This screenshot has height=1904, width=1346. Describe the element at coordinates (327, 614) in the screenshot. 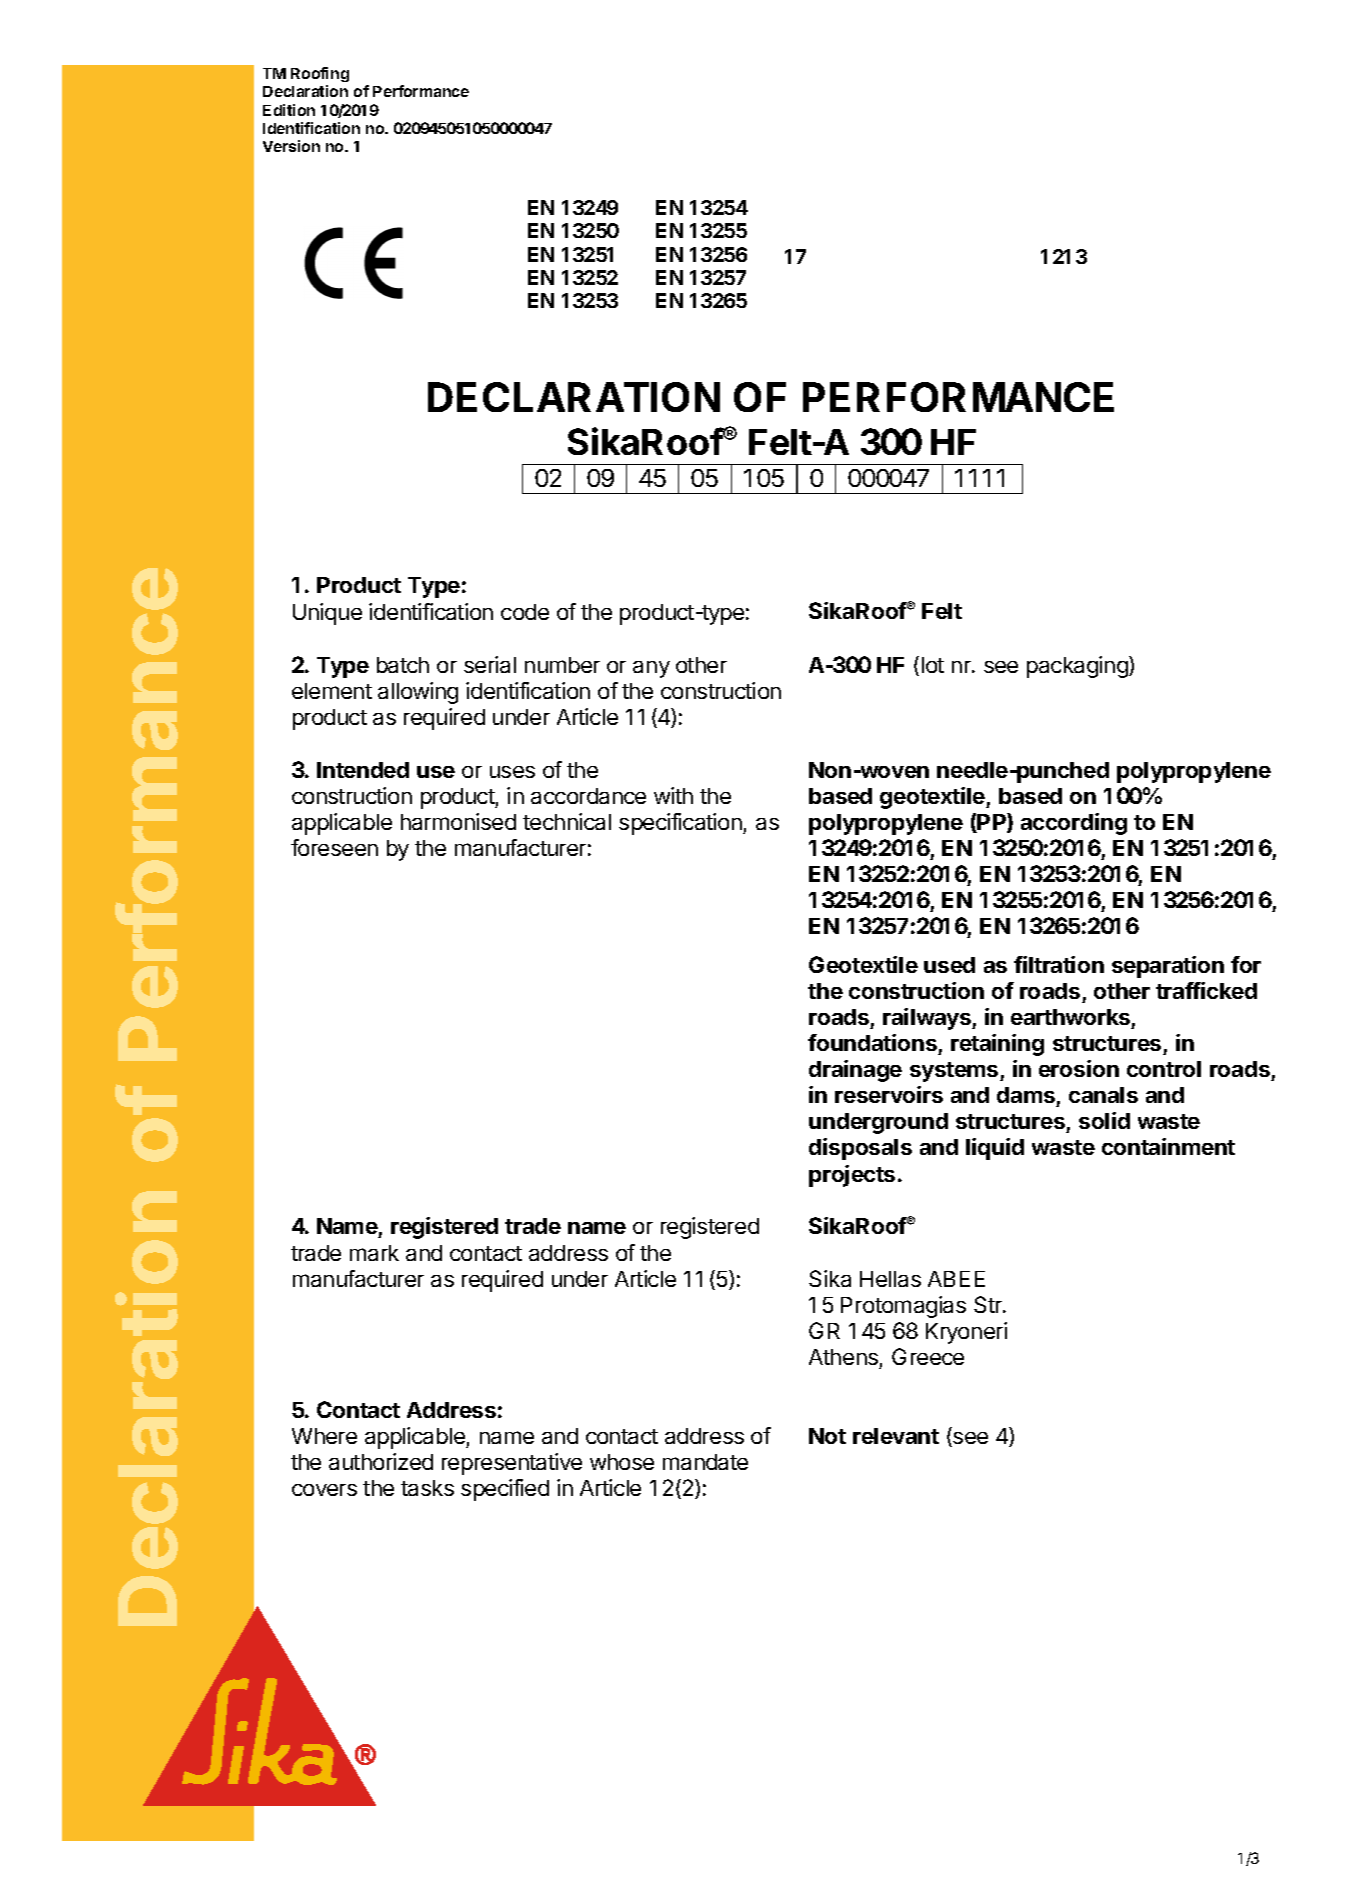

I see `Unique` at that location.
